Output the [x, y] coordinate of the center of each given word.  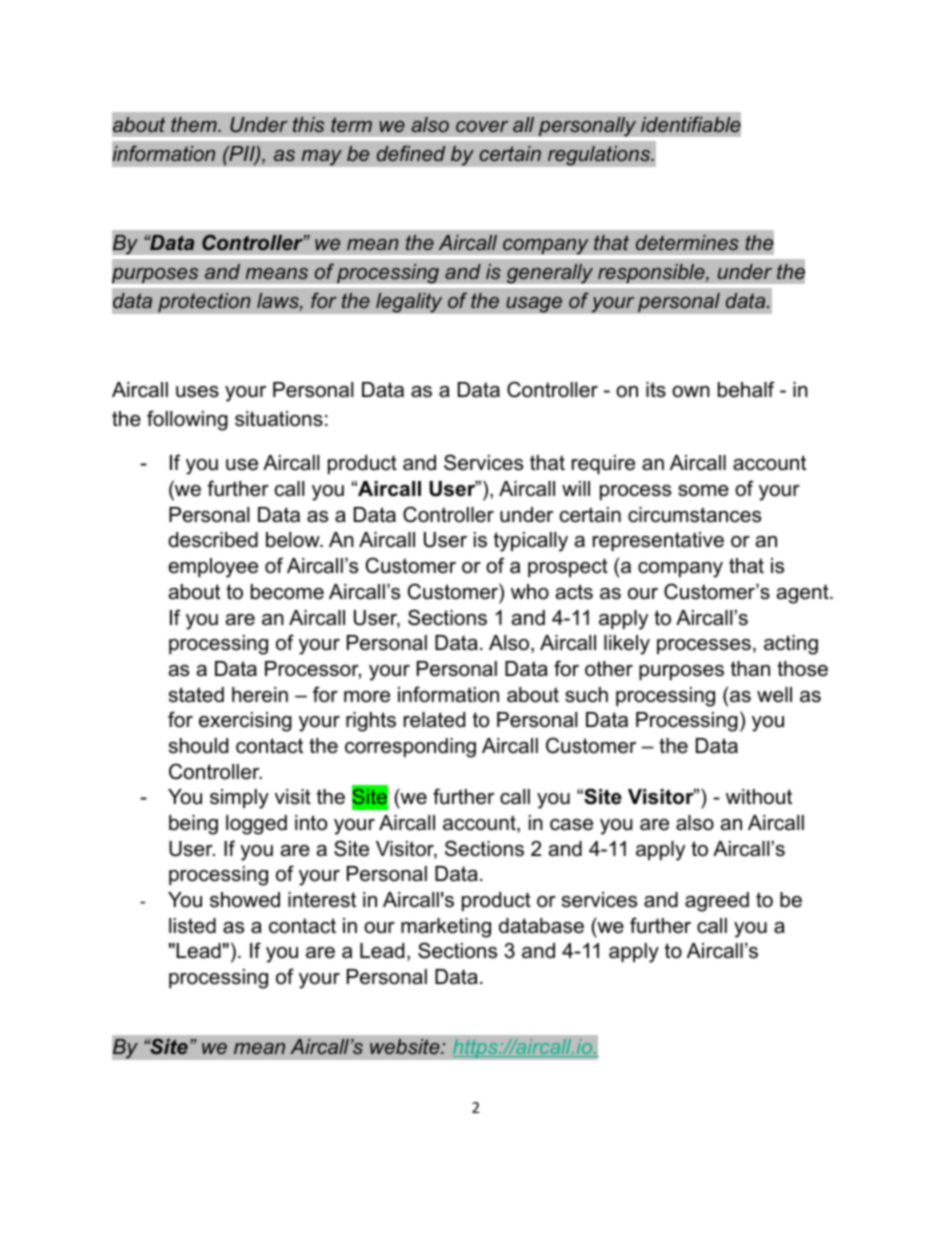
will [576, 488]
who [530, 592]
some [703, 491]
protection [204, 303]
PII [242, 154]
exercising [245, 722]
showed [245, 900]
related [434, 720]
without [759, 797]
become [287, 592]
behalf [746, 389]
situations [279, 419]
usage [534, 304]
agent [804, 594]
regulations [600, 156]
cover [482, 126]
